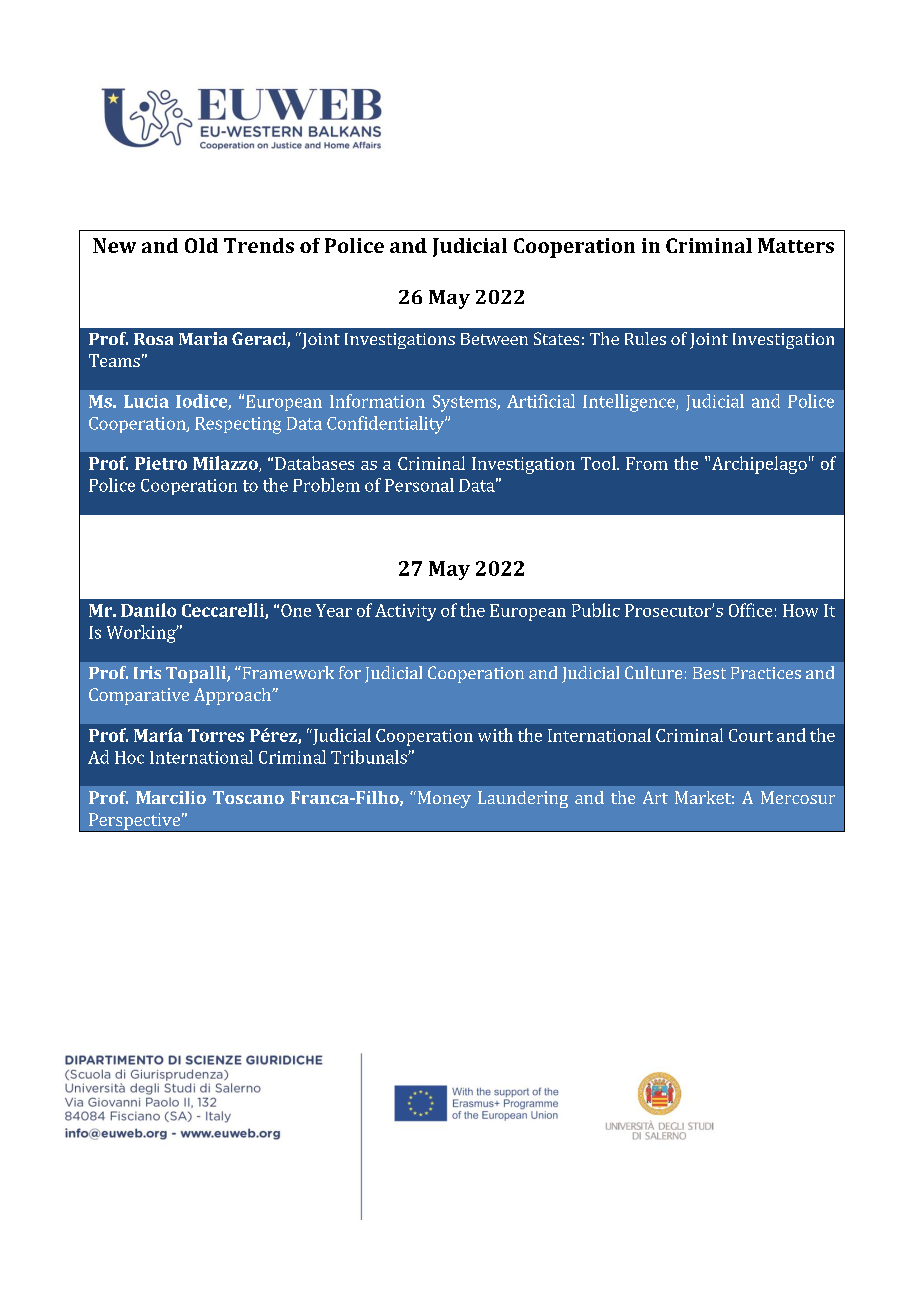 This screenshot has height=1308, width=924. Describe the element at coordinates (201, 245) in the screenshot. I see `Old` at that location.
